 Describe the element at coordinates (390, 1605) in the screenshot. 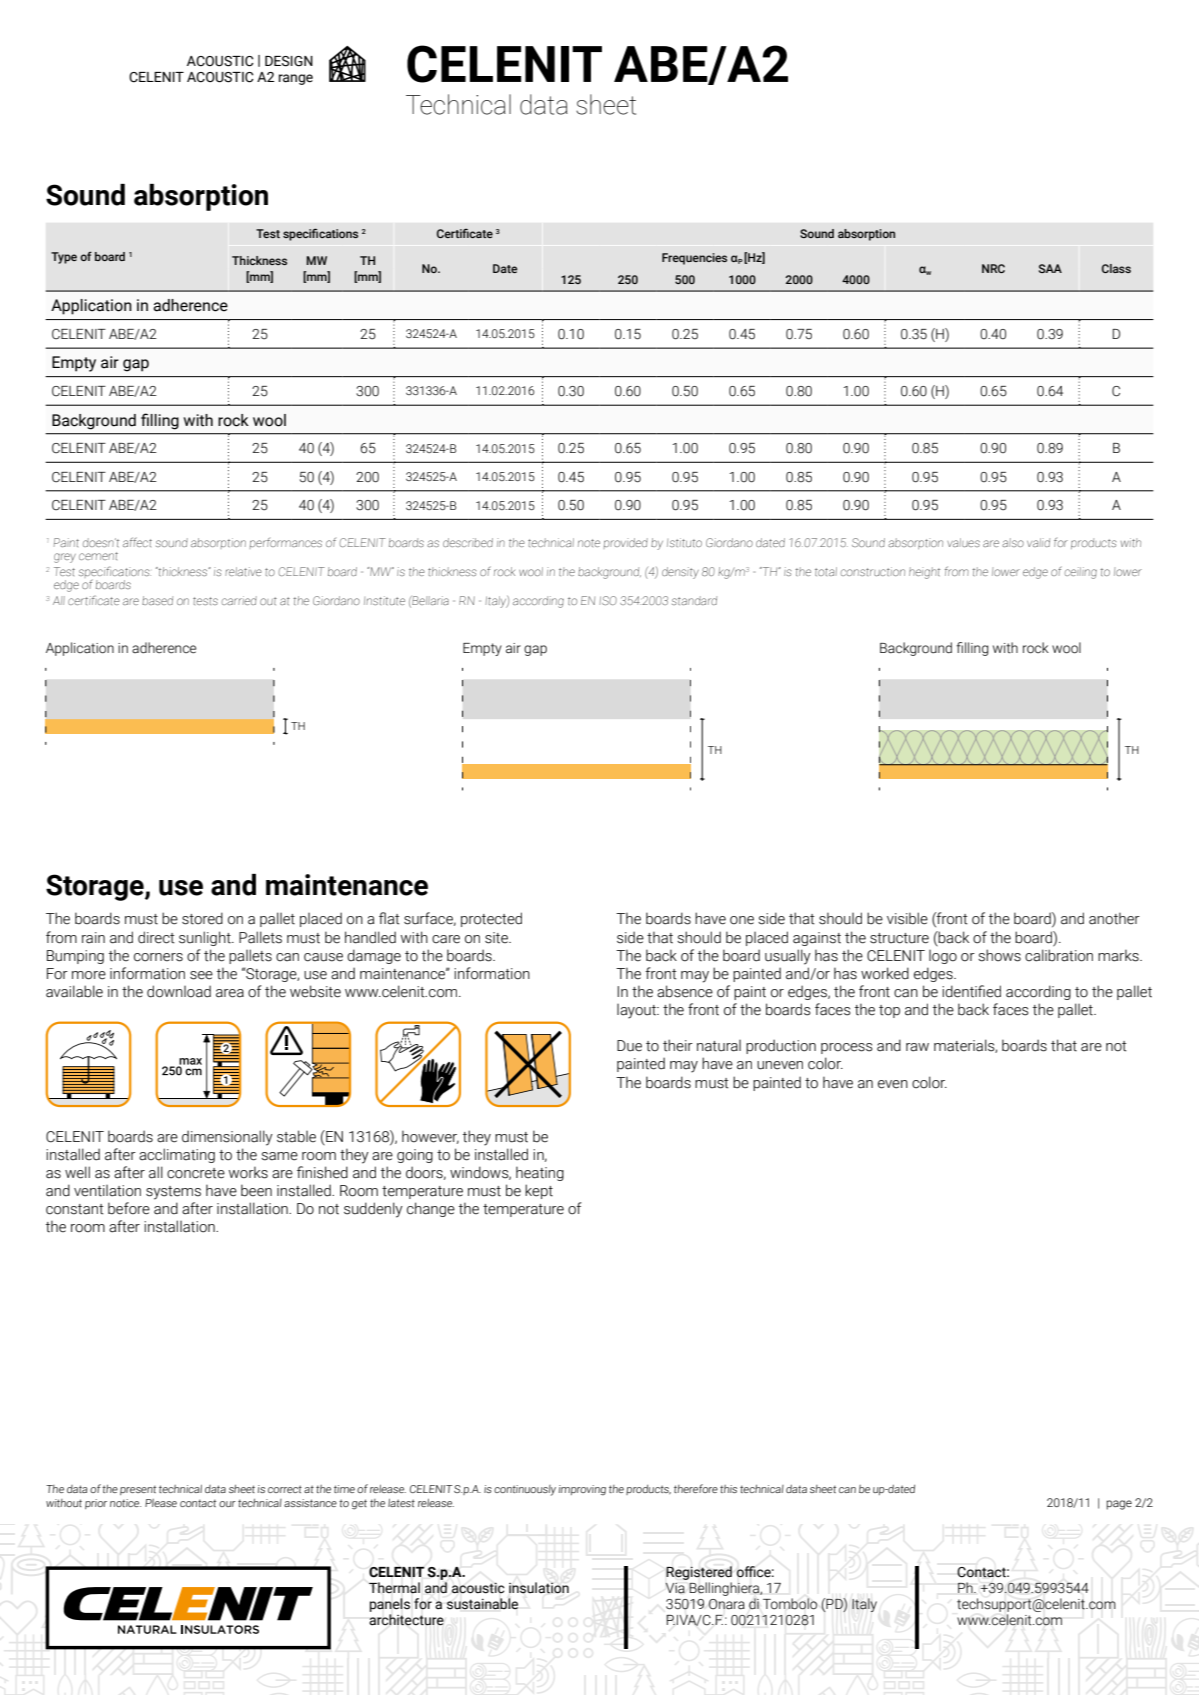

I see `panels` at that location.
